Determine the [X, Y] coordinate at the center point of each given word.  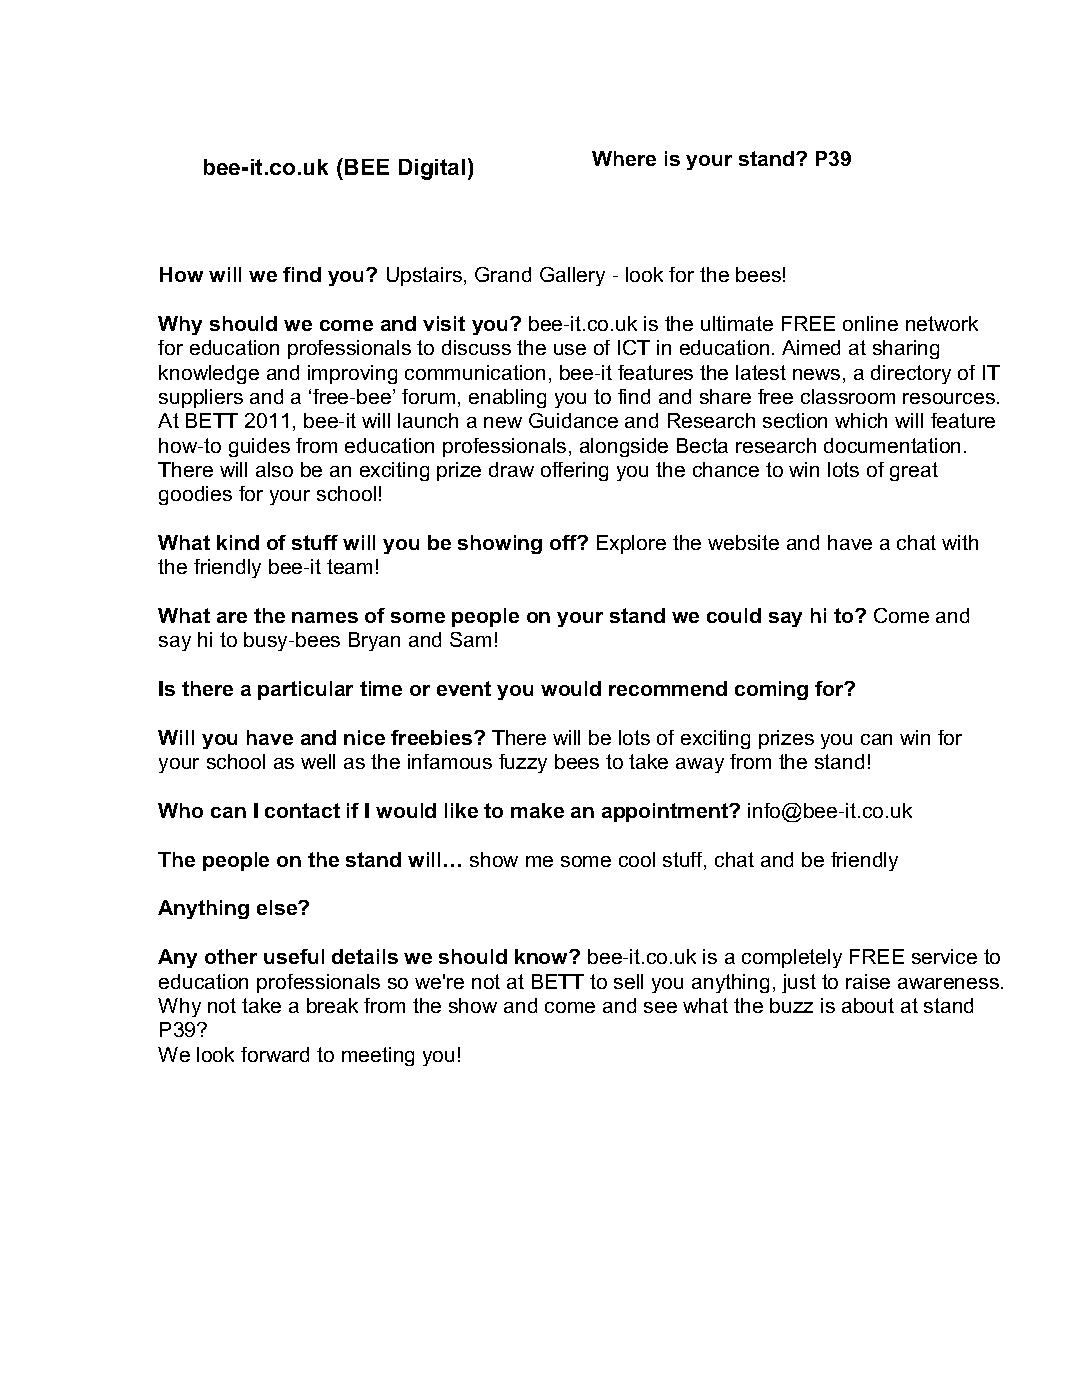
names [325, 617]
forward [275, 1054]
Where [624, 158]
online [870, 323]
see [660, 1007]
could [734, 615]
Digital [432, 169]
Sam [470, 639]
